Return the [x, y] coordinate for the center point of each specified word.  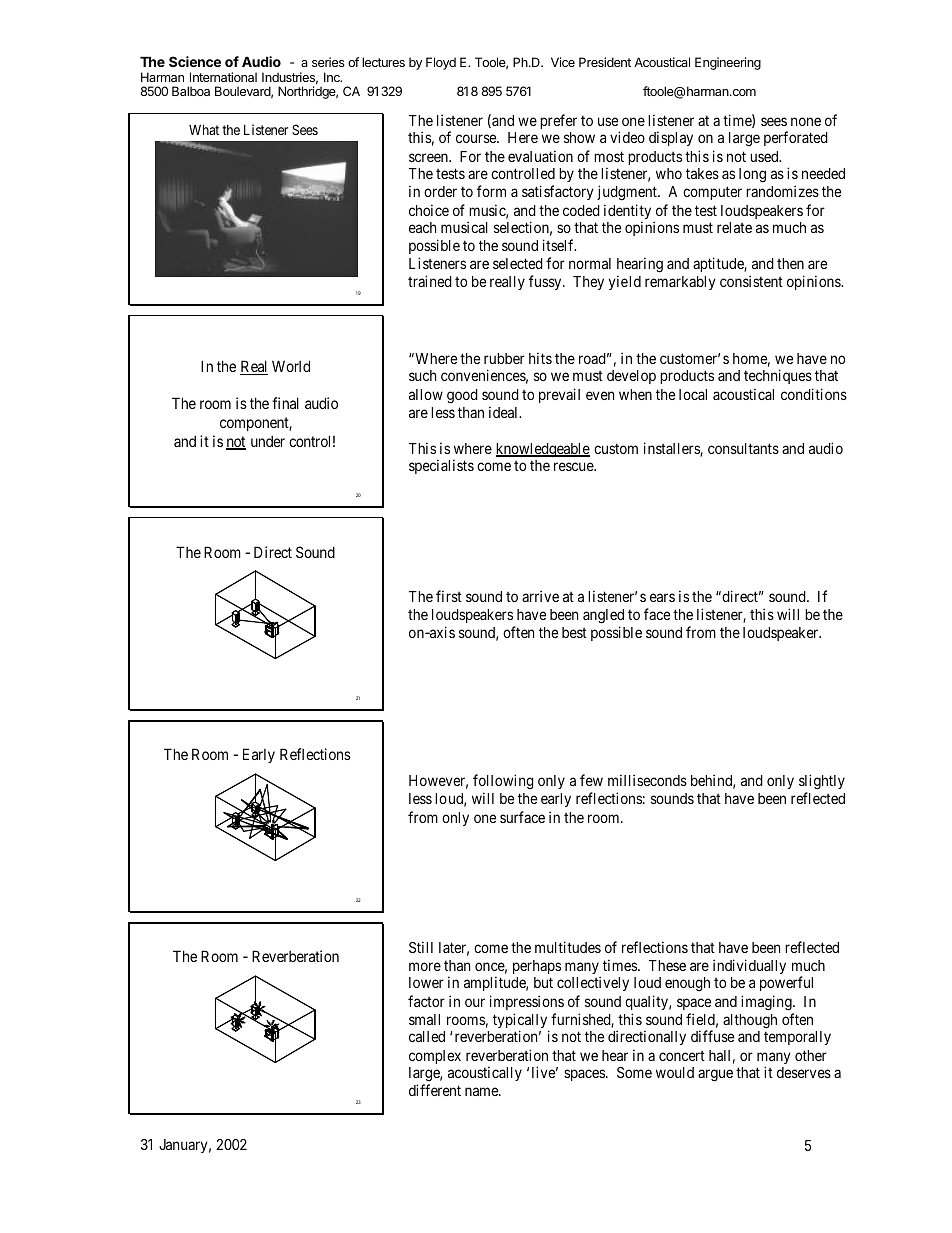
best [574, 632]
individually [749, 966]
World [291, 366]
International [223, 77]
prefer [558, 121]
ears [662, 597]
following [503, 783]
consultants [743, 448]
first [449, 596]
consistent [751, 281]
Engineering [728, 63]
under [268, 441]
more [425, 966]
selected [518, 263]
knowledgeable [543, 450]
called [427, 1036]
